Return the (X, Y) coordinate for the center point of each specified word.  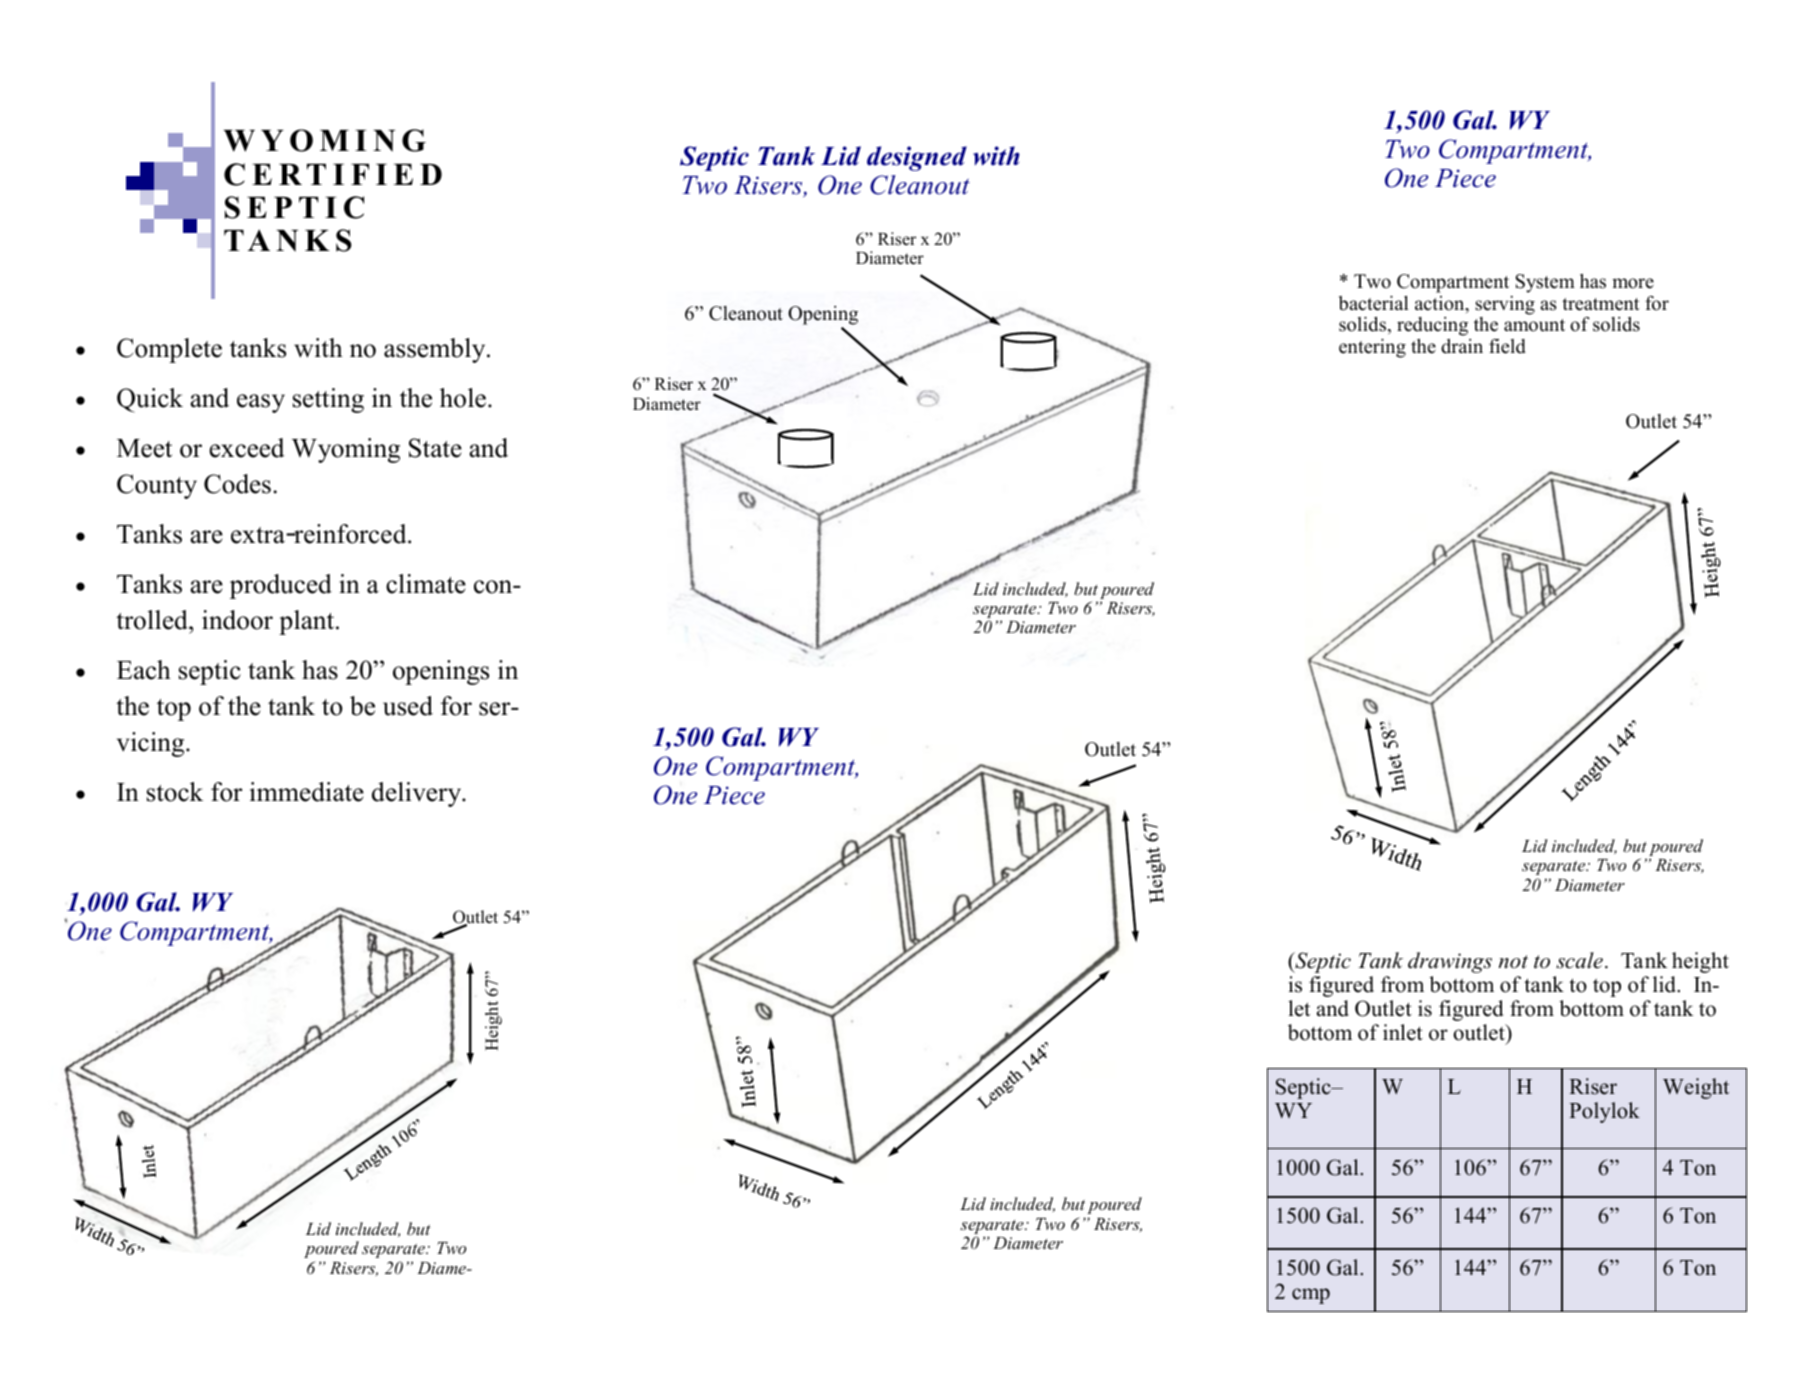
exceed (247, 448)
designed (917, 158)
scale (1579, 960)
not (1513, 962)
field (1507, 346)
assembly (436, 350)
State (435, 448)
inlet (1403, 1032)
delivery (418, 794)
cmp (1311, 1296)
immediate (307, 792)
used (408, 706)
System (1545, 283)
